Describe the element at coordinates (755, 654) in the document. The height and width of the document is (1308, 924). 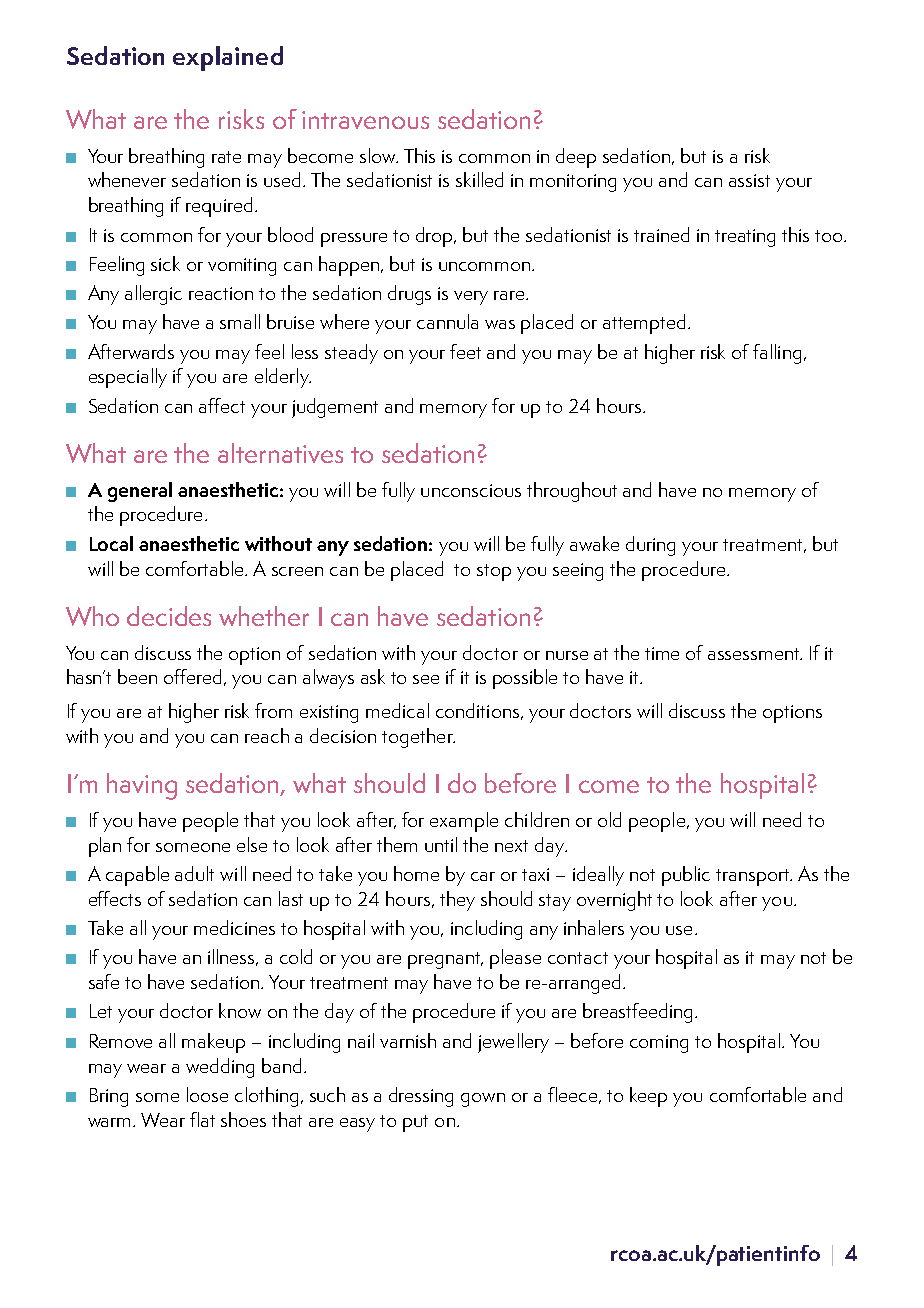
I see `assessment` at that location.
